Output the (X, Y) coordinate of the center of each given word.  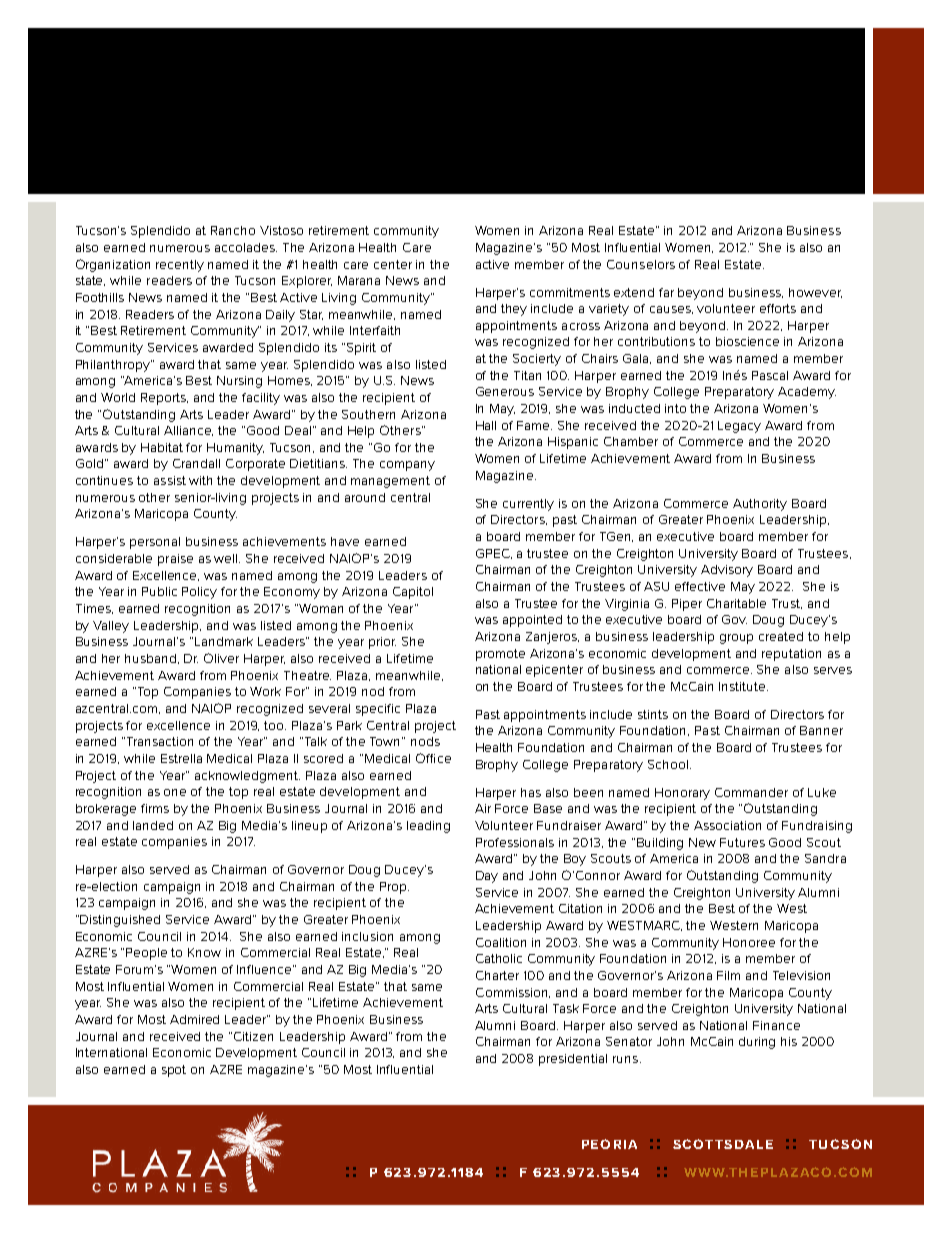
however (815, 293)
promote (500, 655)
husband (152, 659)
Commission (513, 993)
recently (180, 266)
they (514, 310)
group (736, 639)
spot (174, 1071)
